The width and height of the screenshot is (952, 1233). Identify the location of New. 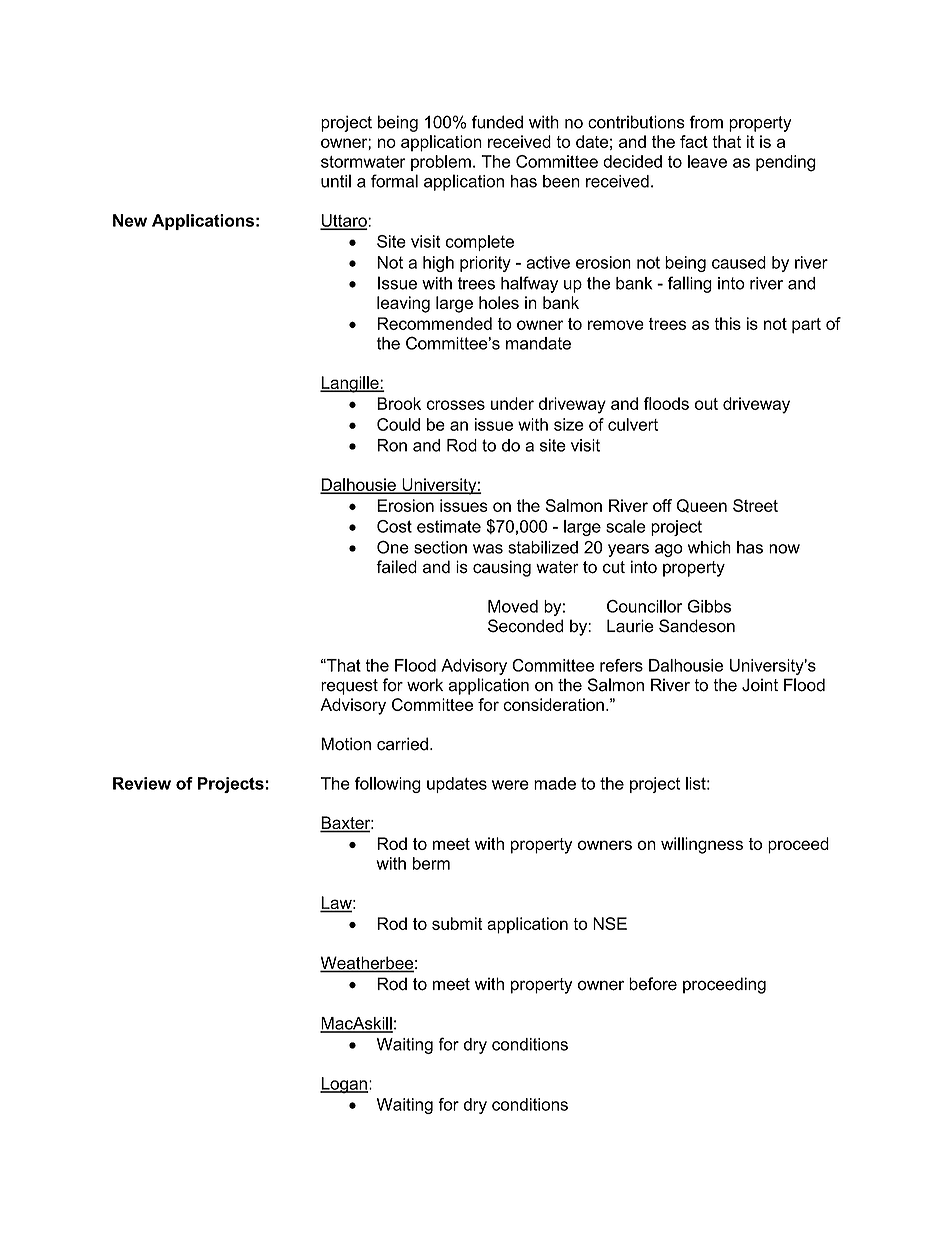
(130, 220).
